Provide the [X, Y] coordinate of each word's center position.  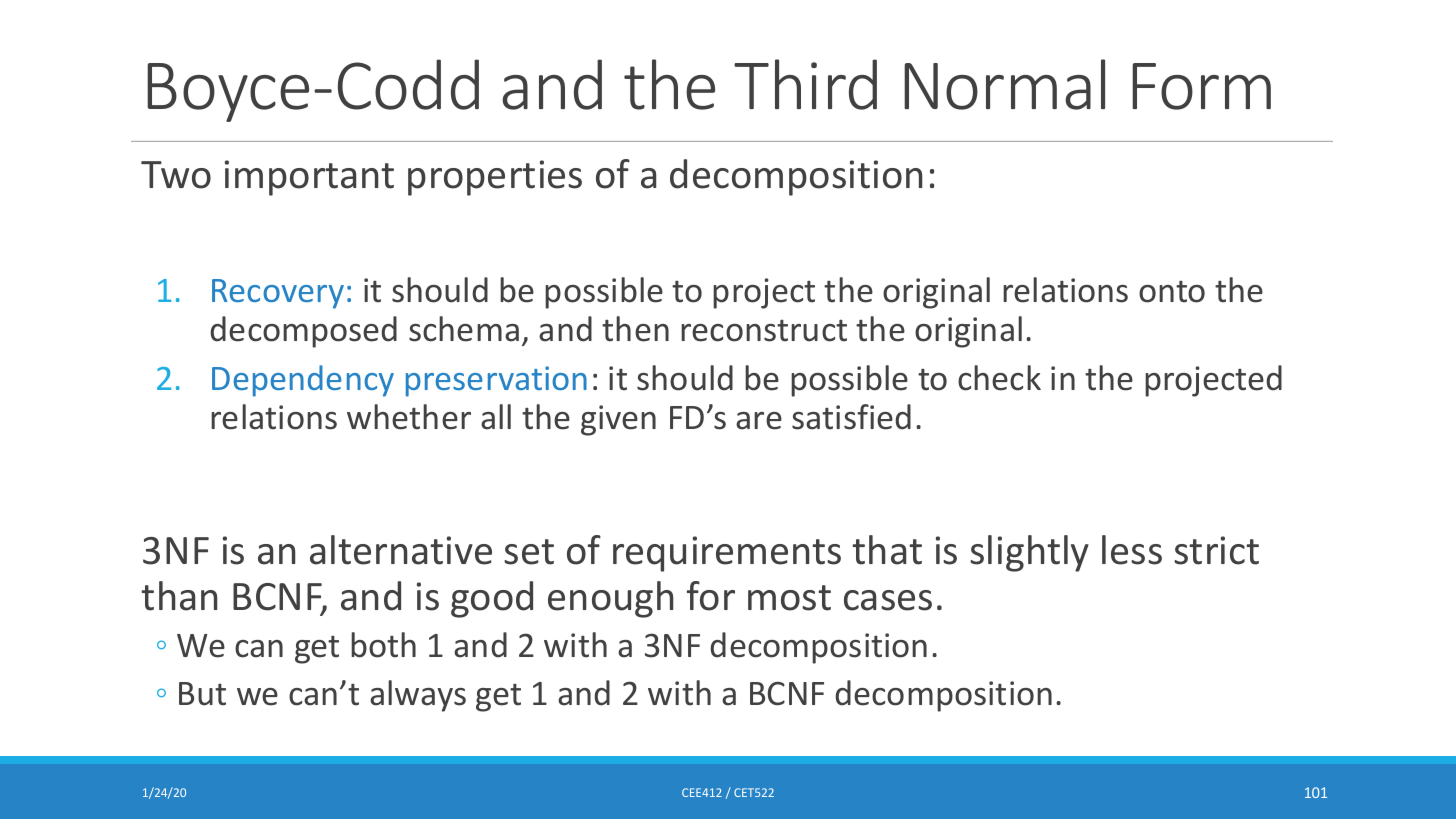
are [759, 421]
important [309, 178]
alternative [401, 550]
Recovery [278, 294]
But [202, 694]
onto [1172, 292]
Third [805, 84]
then [635, 329]
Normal [1004, 84]
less [1132, 550]
